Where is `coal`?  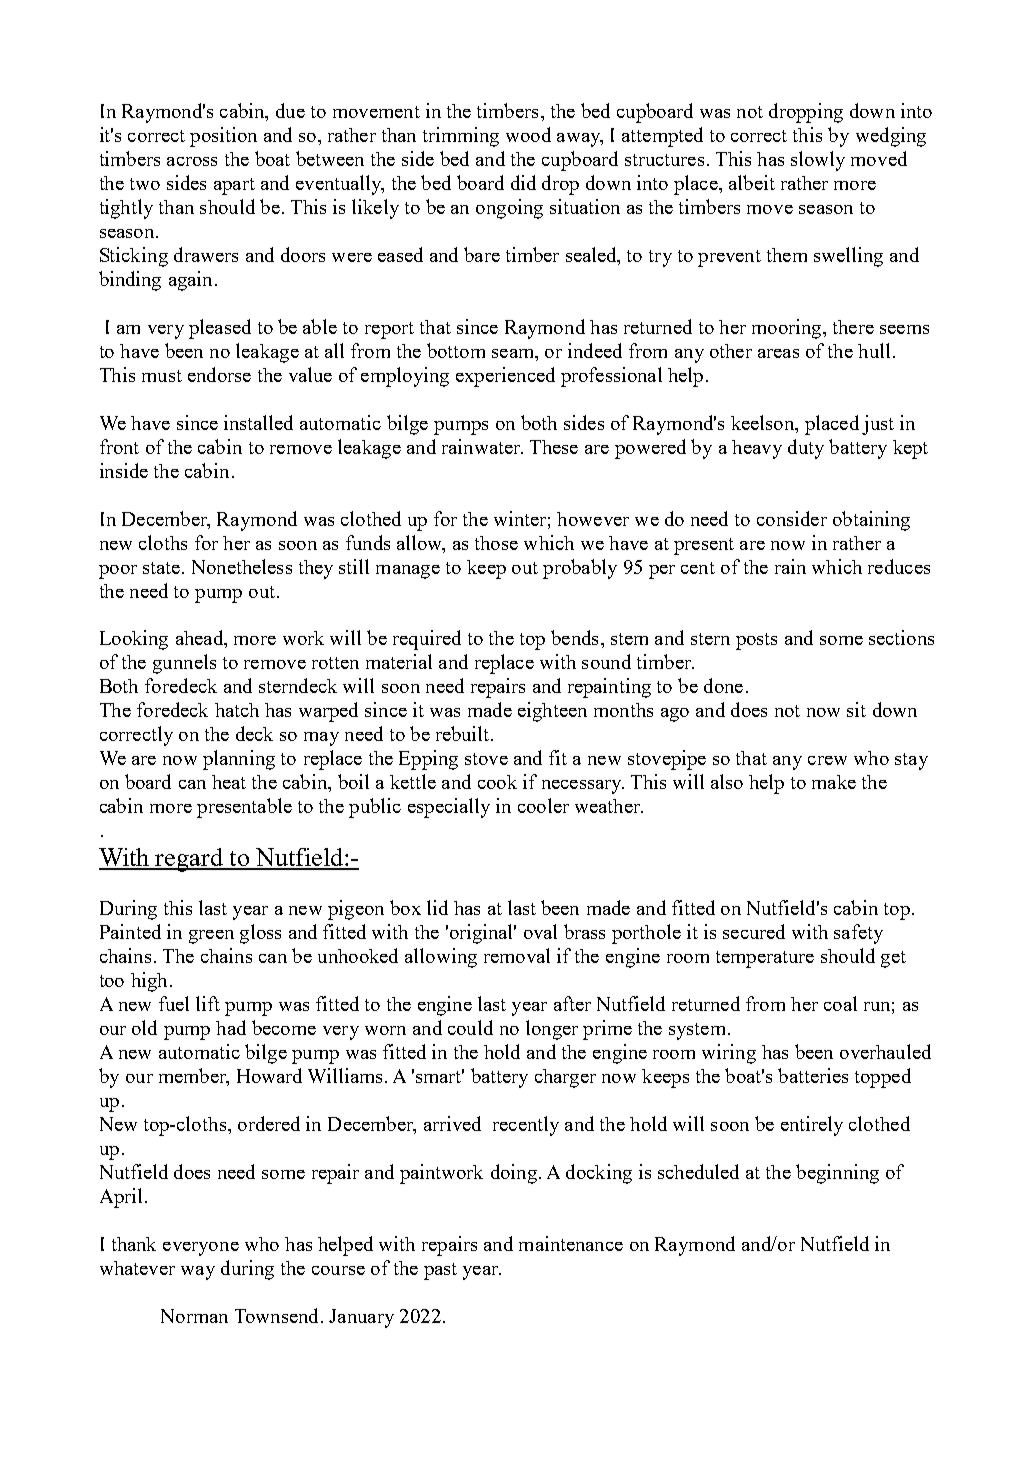
coal is located at coordinates (840, 1003).
